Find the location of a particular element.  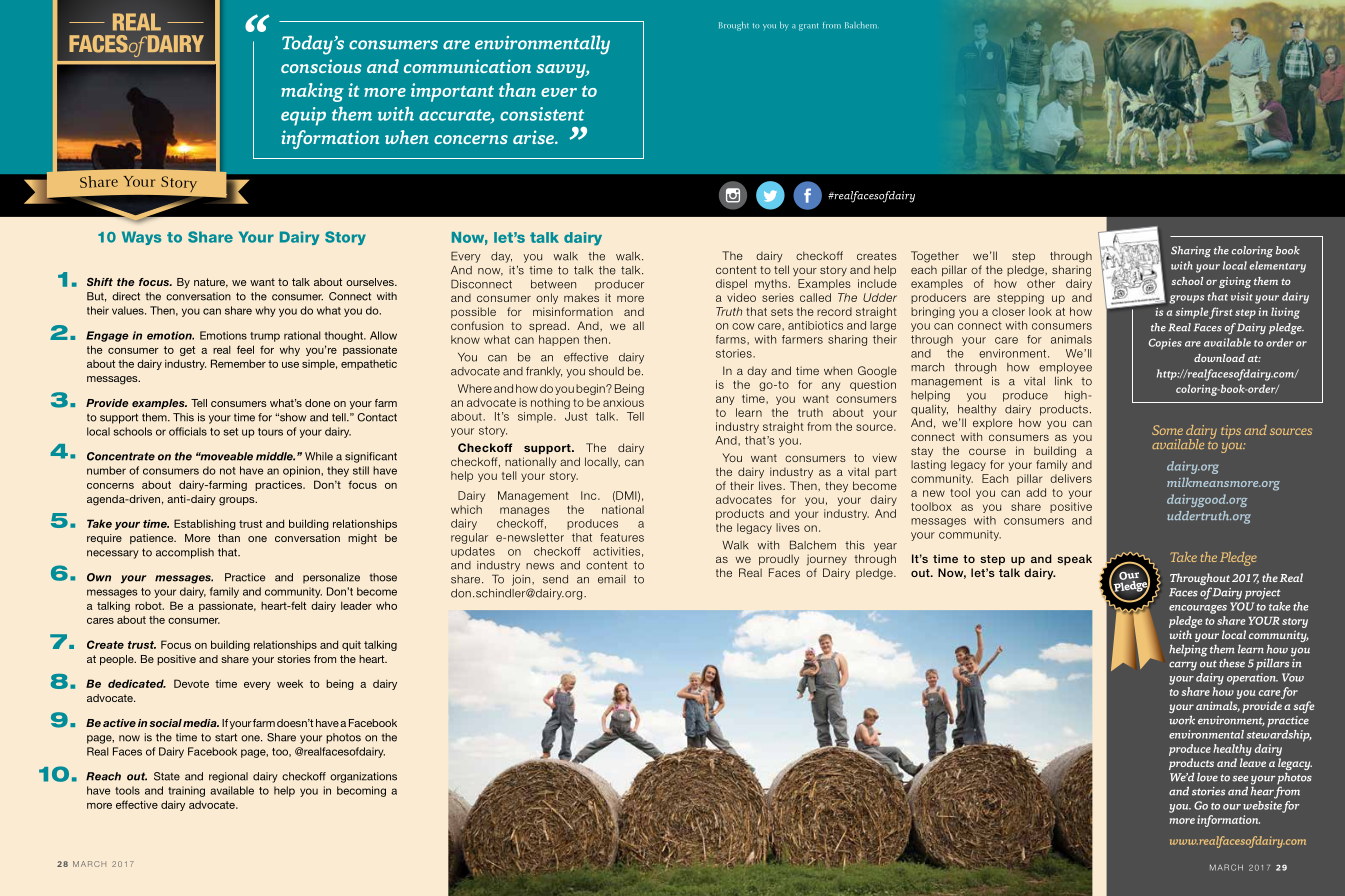

conscious is located at coordinates (321, 66).
